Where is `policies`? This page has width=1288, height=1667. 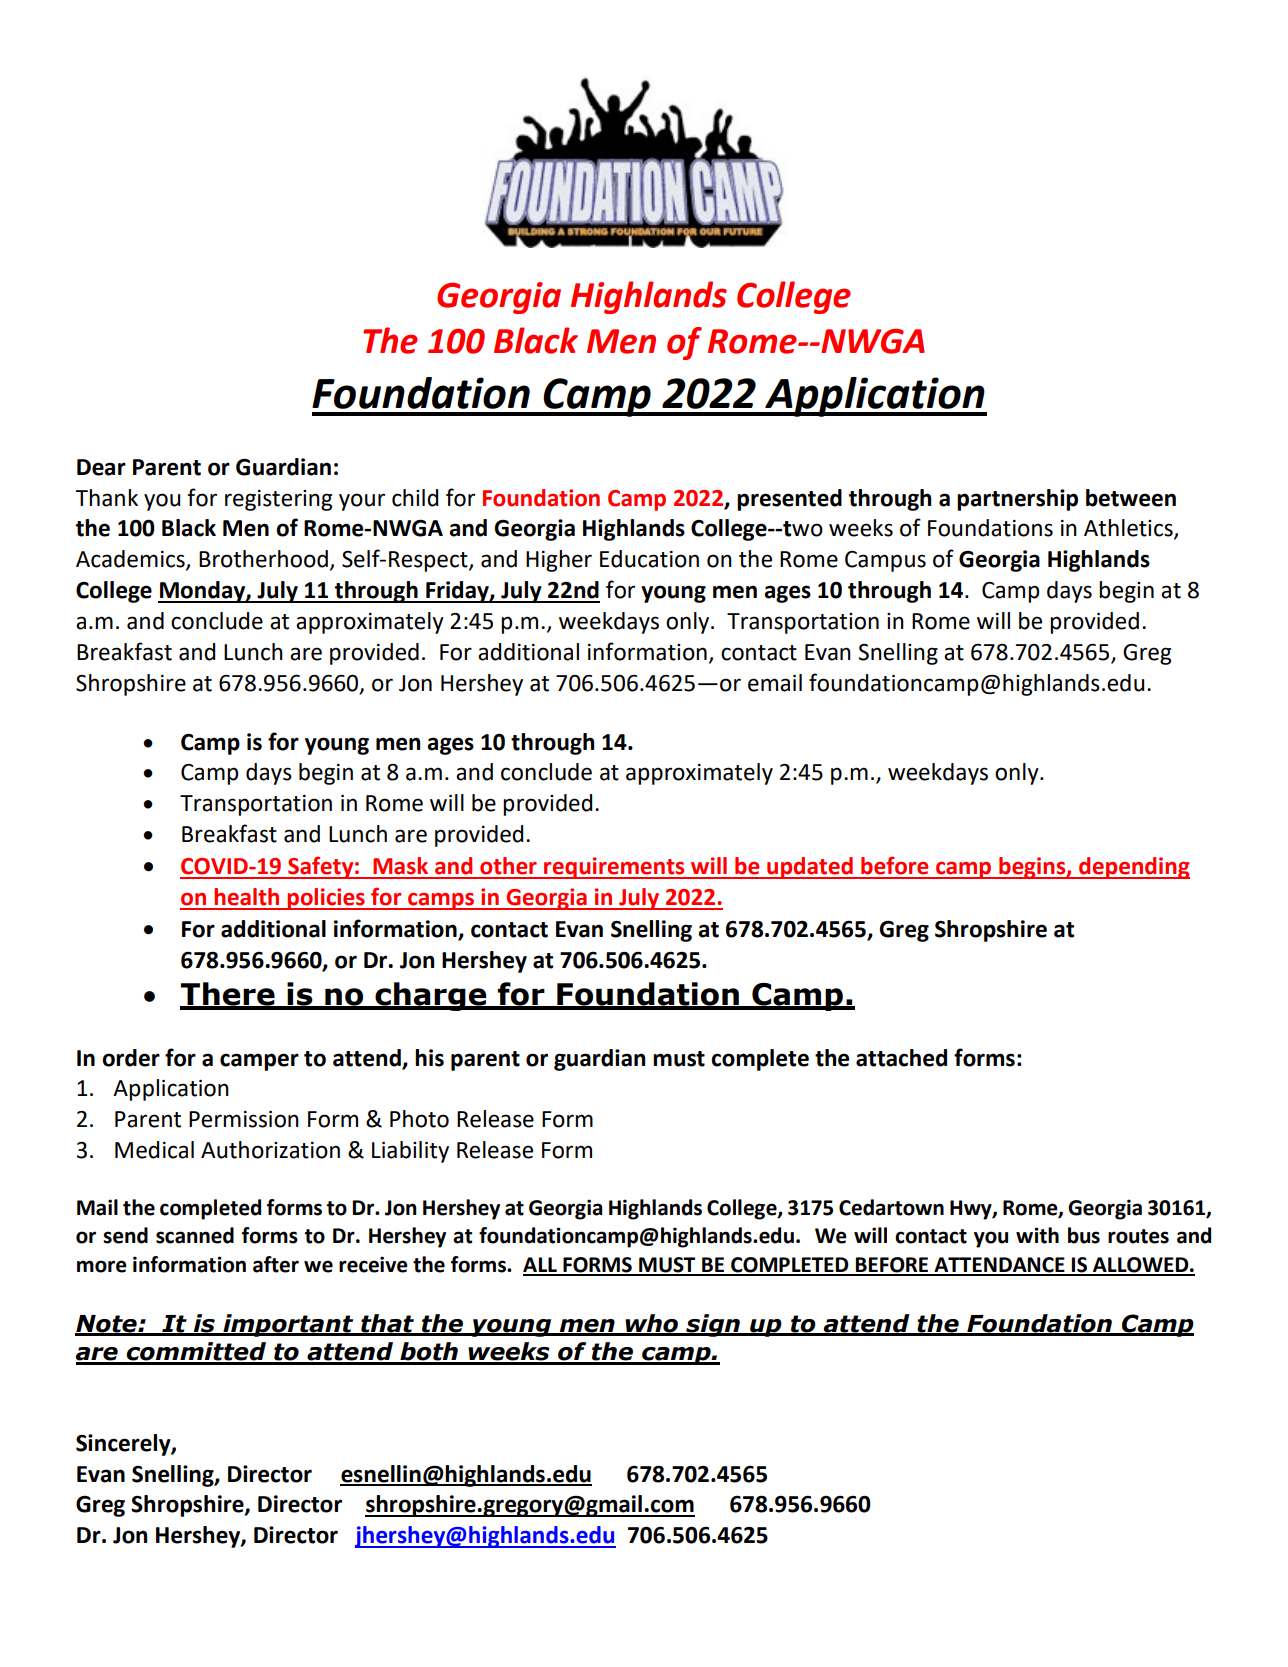
policies is located at coordinates (326, 899).
